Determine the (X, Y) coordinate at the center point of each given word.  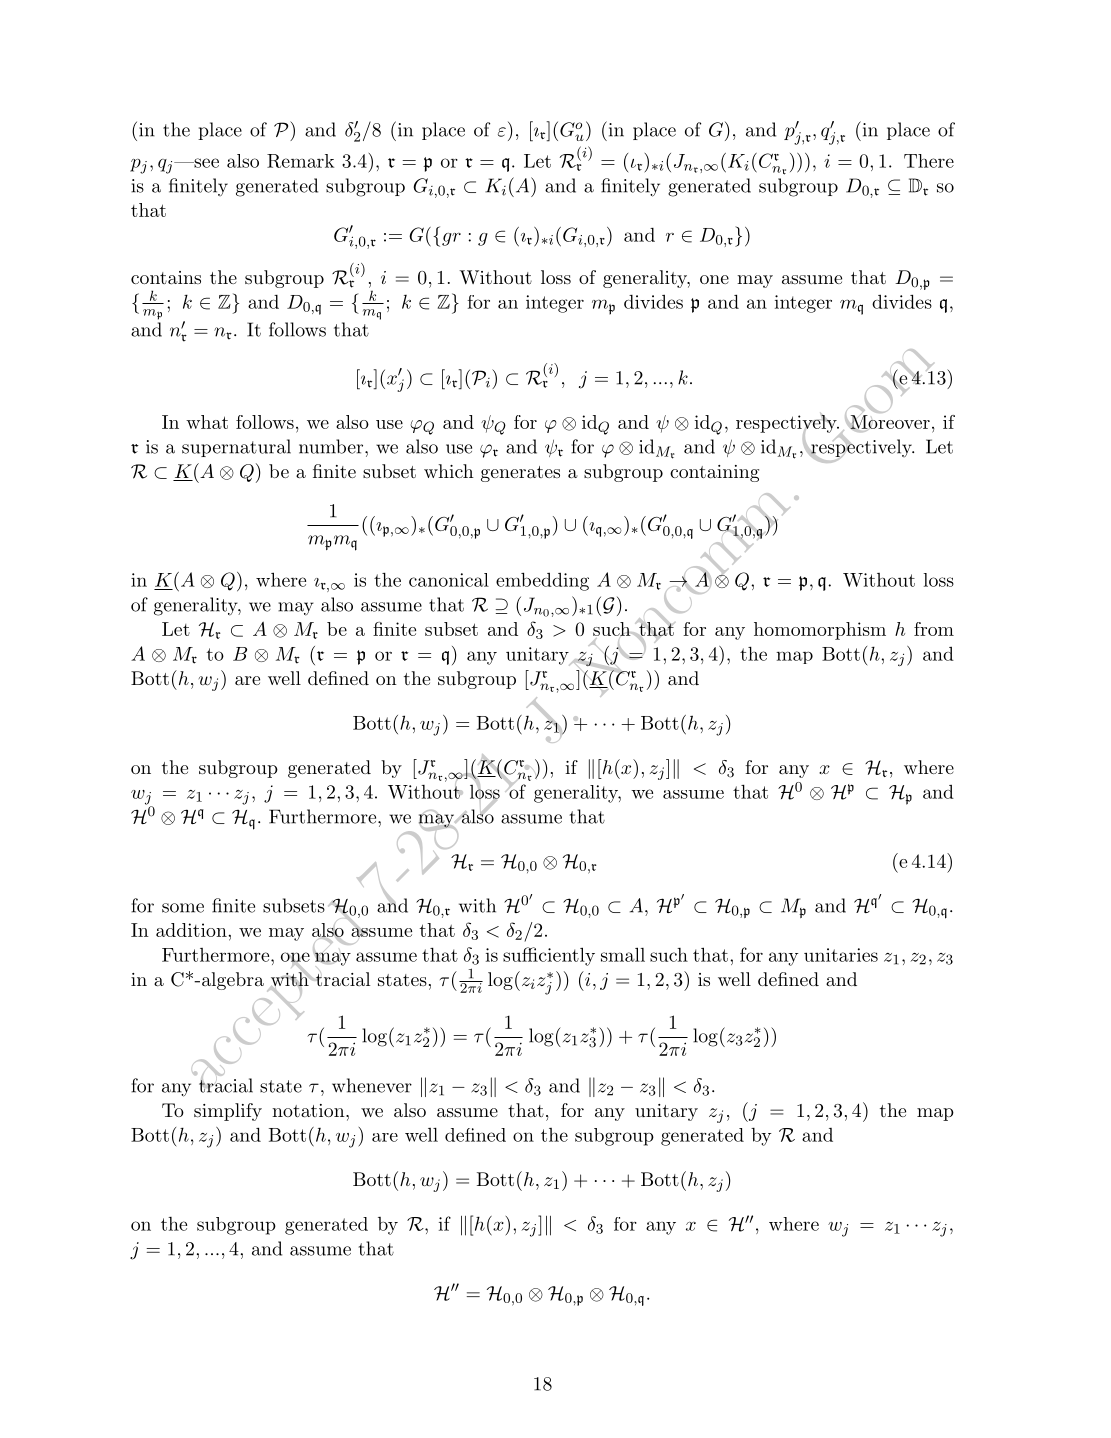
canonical (449, 580)
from (934, 629)
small (623, 954)
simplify (228, 1112)
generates (520, 474)
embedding (542, 581)
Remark (300, 161)
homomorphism (820, 631)
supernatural (236, 448)
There (929, 161)
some (183, 908)
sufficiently (549, 956)
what (207, 422)
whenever (372, 1085)
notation (309, 1110)
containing (714, 473)
